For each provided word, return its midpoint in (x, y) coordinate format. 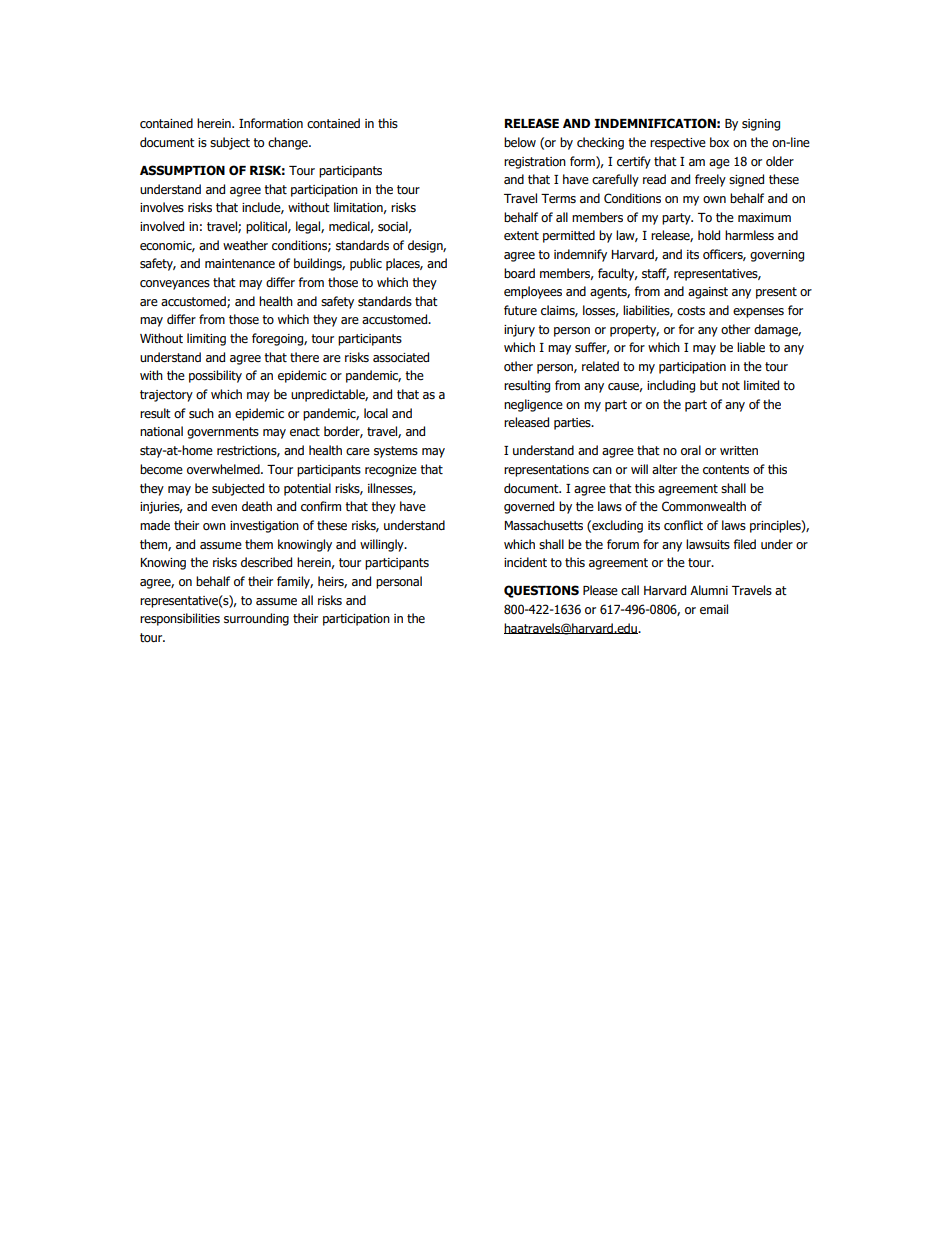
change (289, 143)
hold (709, 235)
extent (521, 236)
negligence (533, 405)
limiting (206, 339)
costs (691, 310)
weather (245, 245)
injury (519, 331)
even (224, 507)
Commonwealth (704, 506)
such (201, 413)
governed (529, 507)
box (719, 142)
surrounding (256, 619)
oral (691, 450)
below (520, 142)
